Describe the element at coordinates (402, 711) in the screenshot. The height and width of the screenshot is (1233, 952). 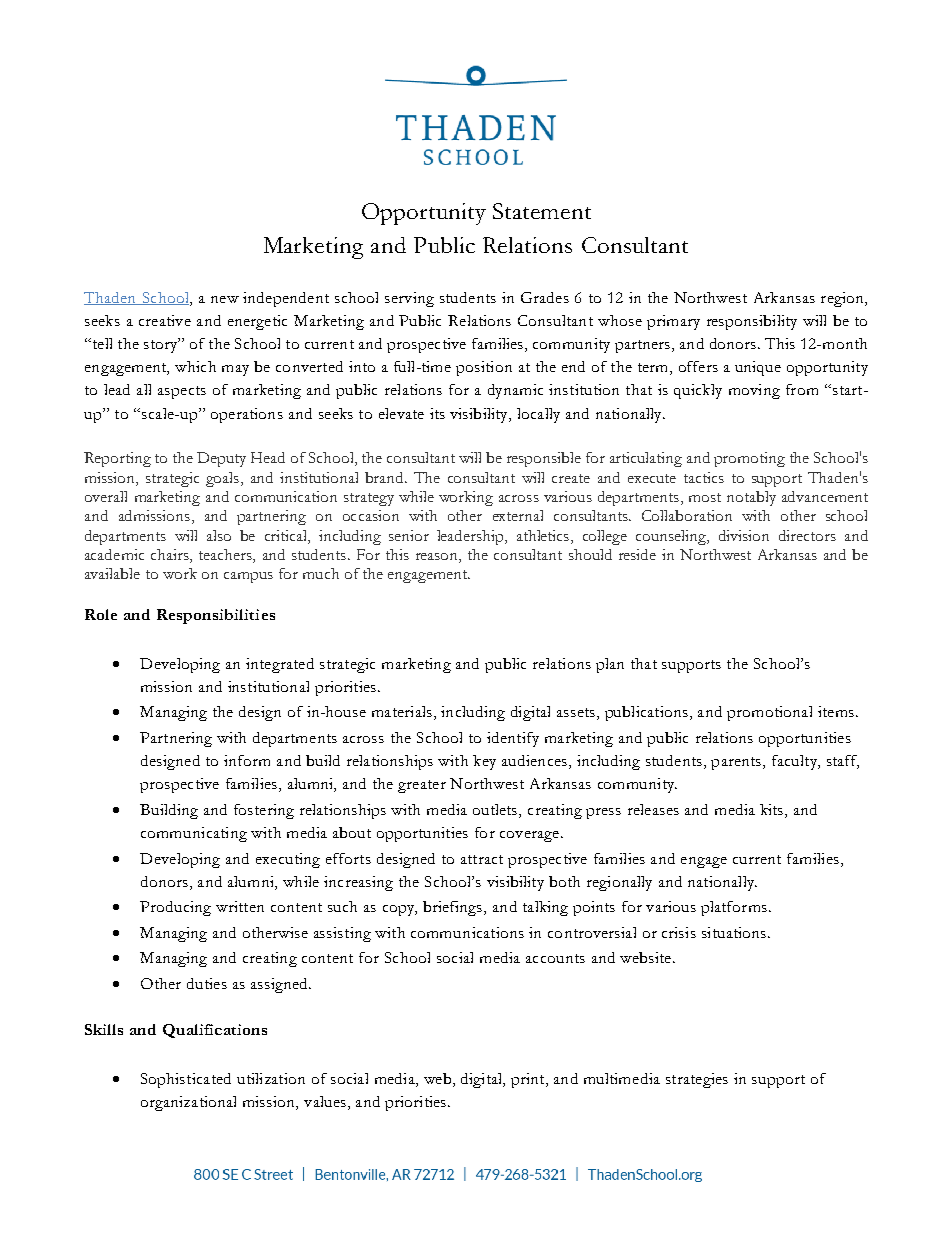
I see `materials` at that location.
